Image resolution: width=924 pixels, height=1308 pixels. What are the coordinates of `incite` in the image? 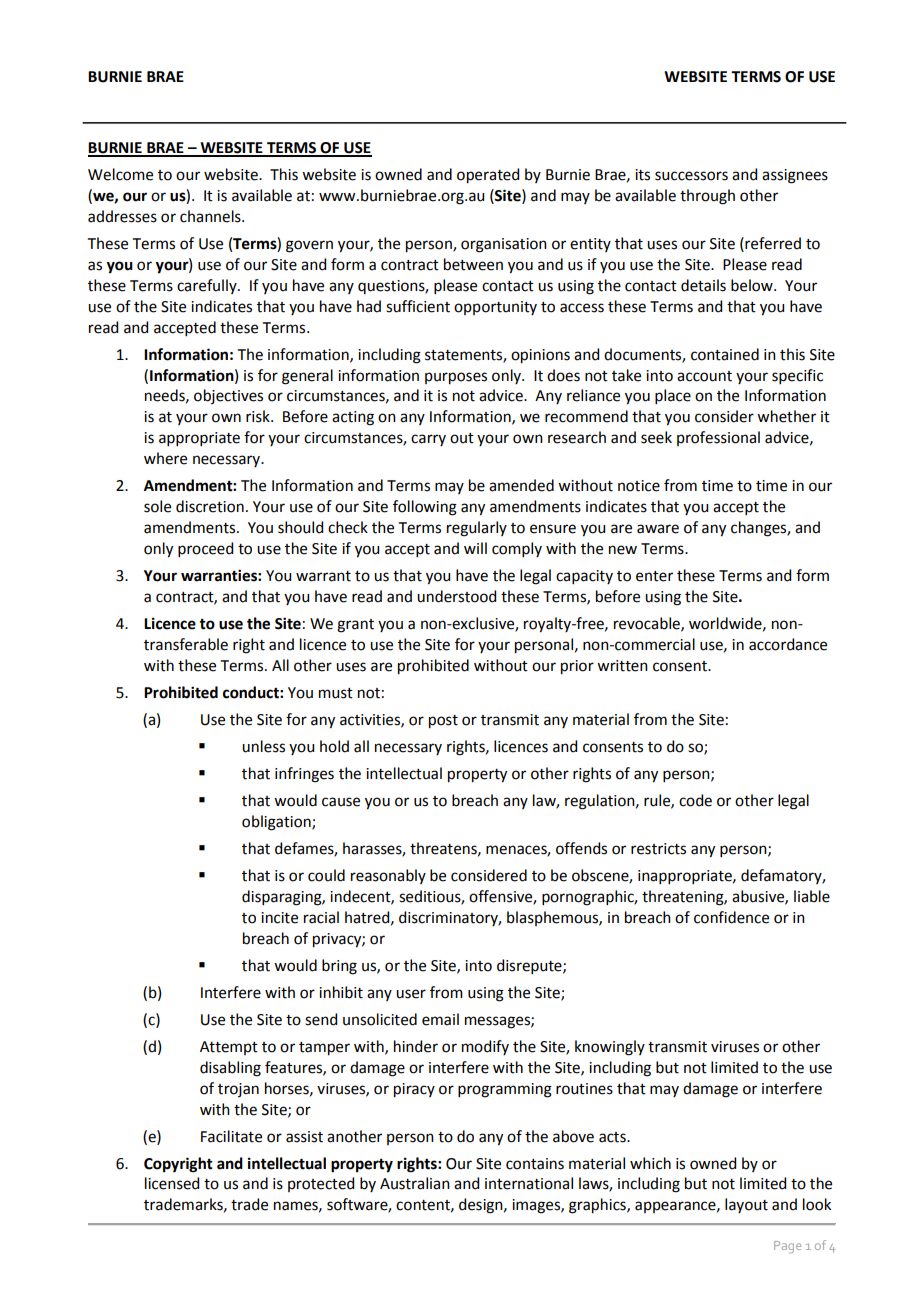 It's located at (279, 918).
